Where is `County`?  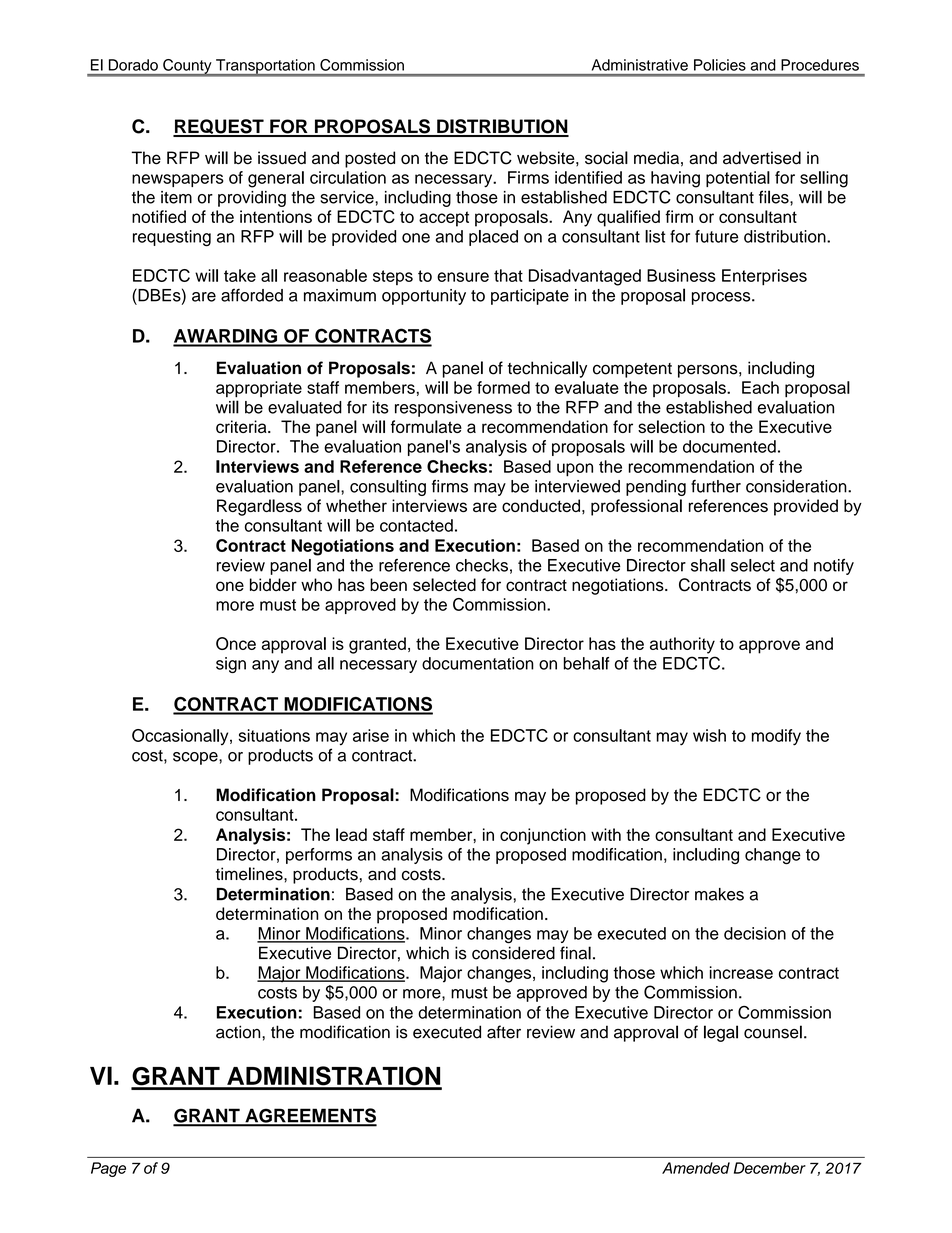
County is located at coordinates (187, 67).
